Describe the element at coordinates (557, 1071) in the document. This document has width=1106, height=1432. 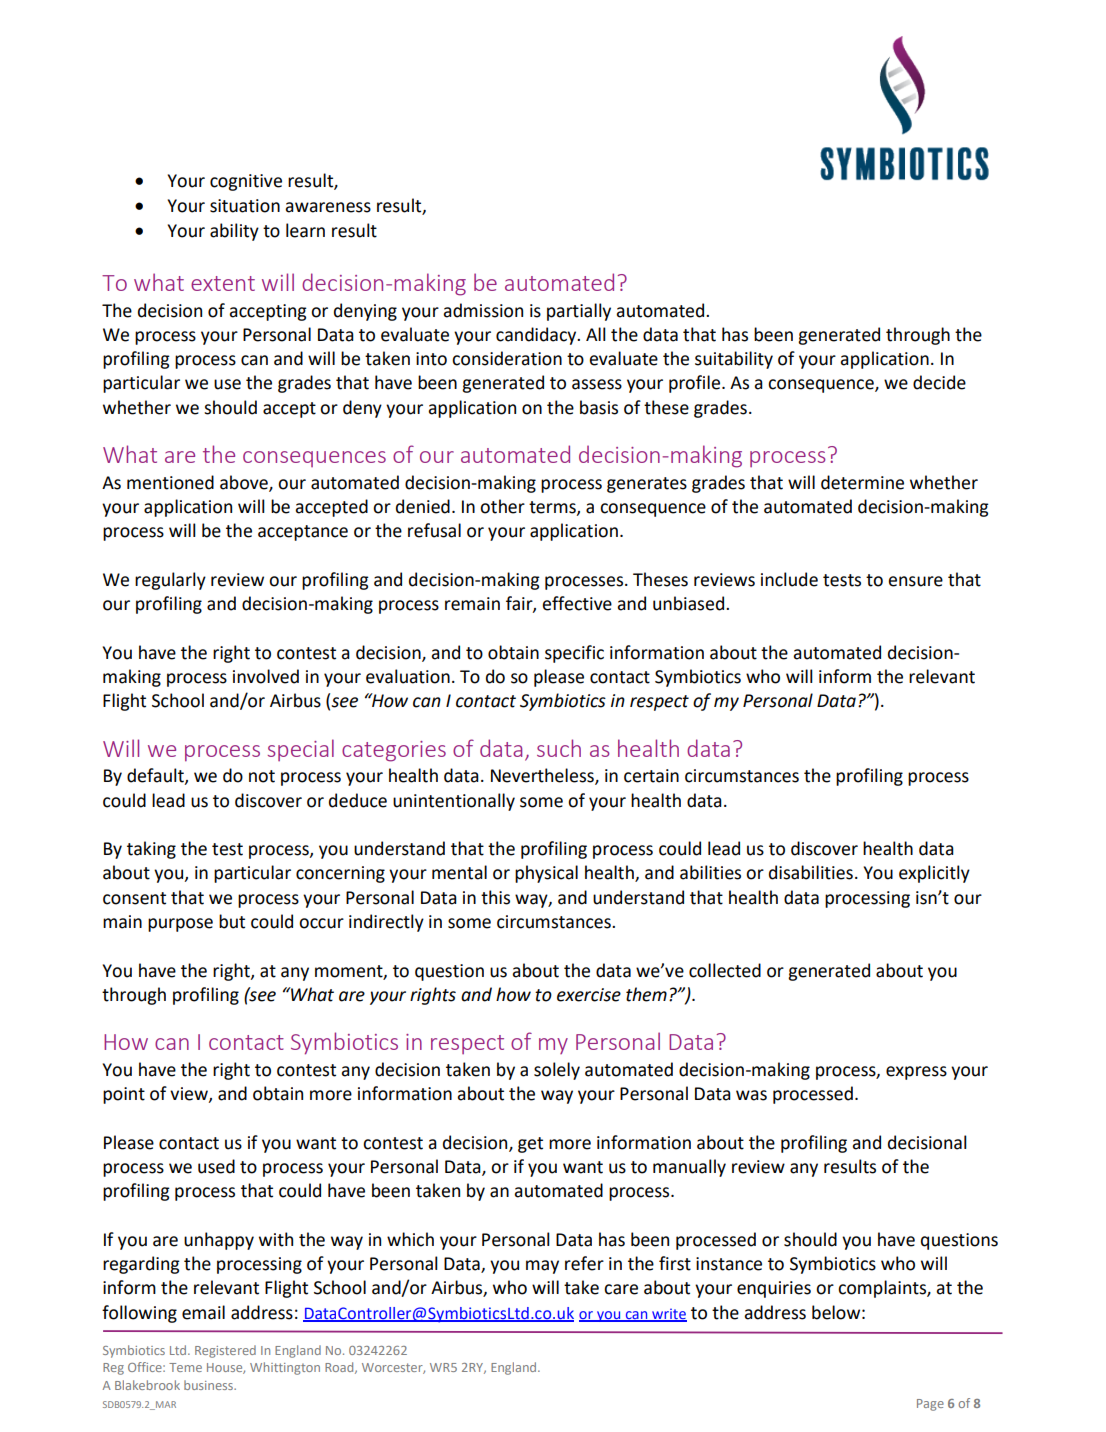
I see `solely` at that location.
